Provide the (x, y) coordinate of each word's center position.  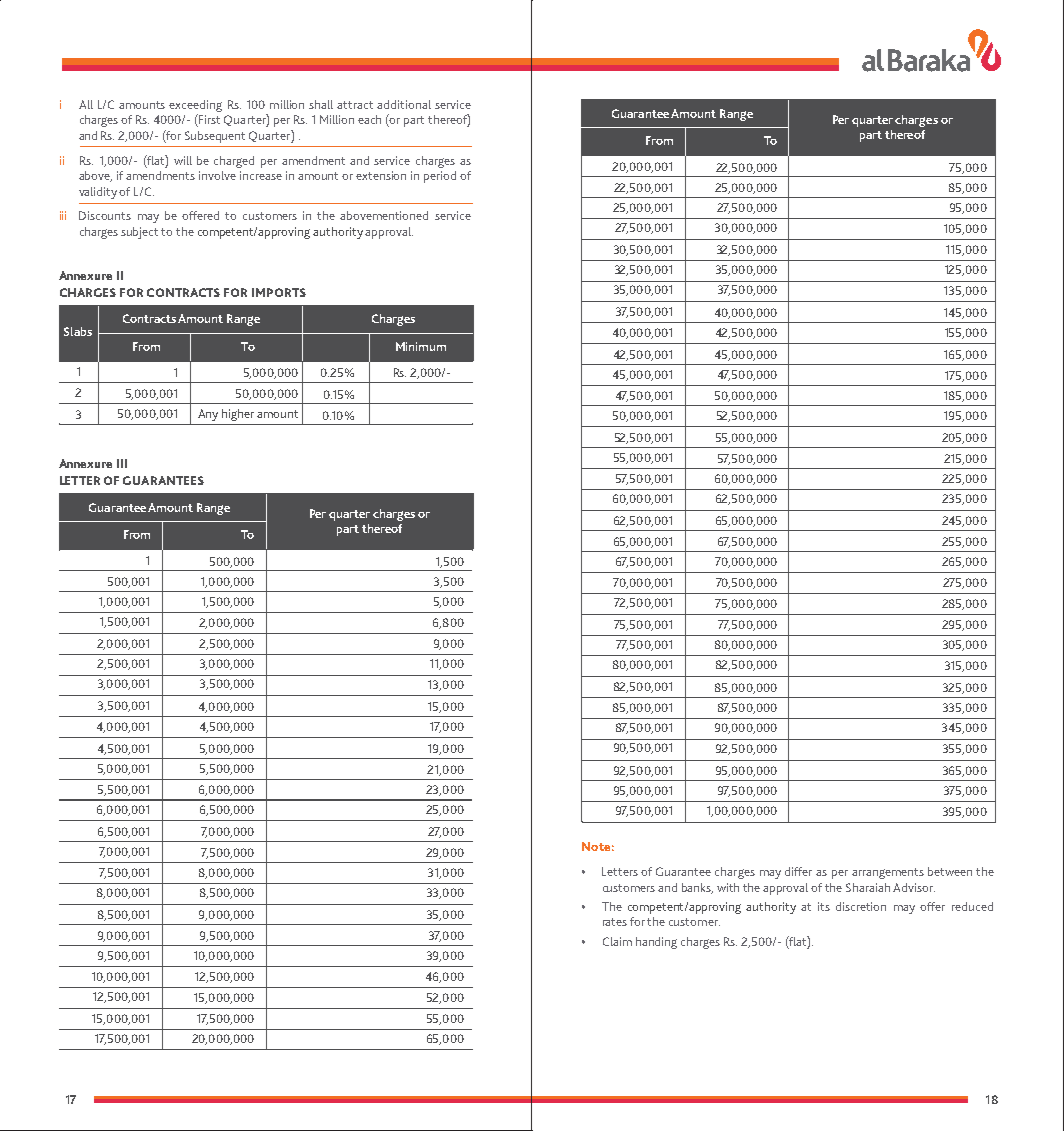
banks (697, 888)
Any (208, 415)
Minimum (421, 346)
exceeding (195, 106)
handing (656, 943)
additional (404, 104)
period (440, 177)
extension (381, 175)
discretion (861, 906)
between (950, 871)
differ (798, 871)
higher (238, 415)
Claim (617, 941)
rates (615, 922)
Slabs (78, 331)
